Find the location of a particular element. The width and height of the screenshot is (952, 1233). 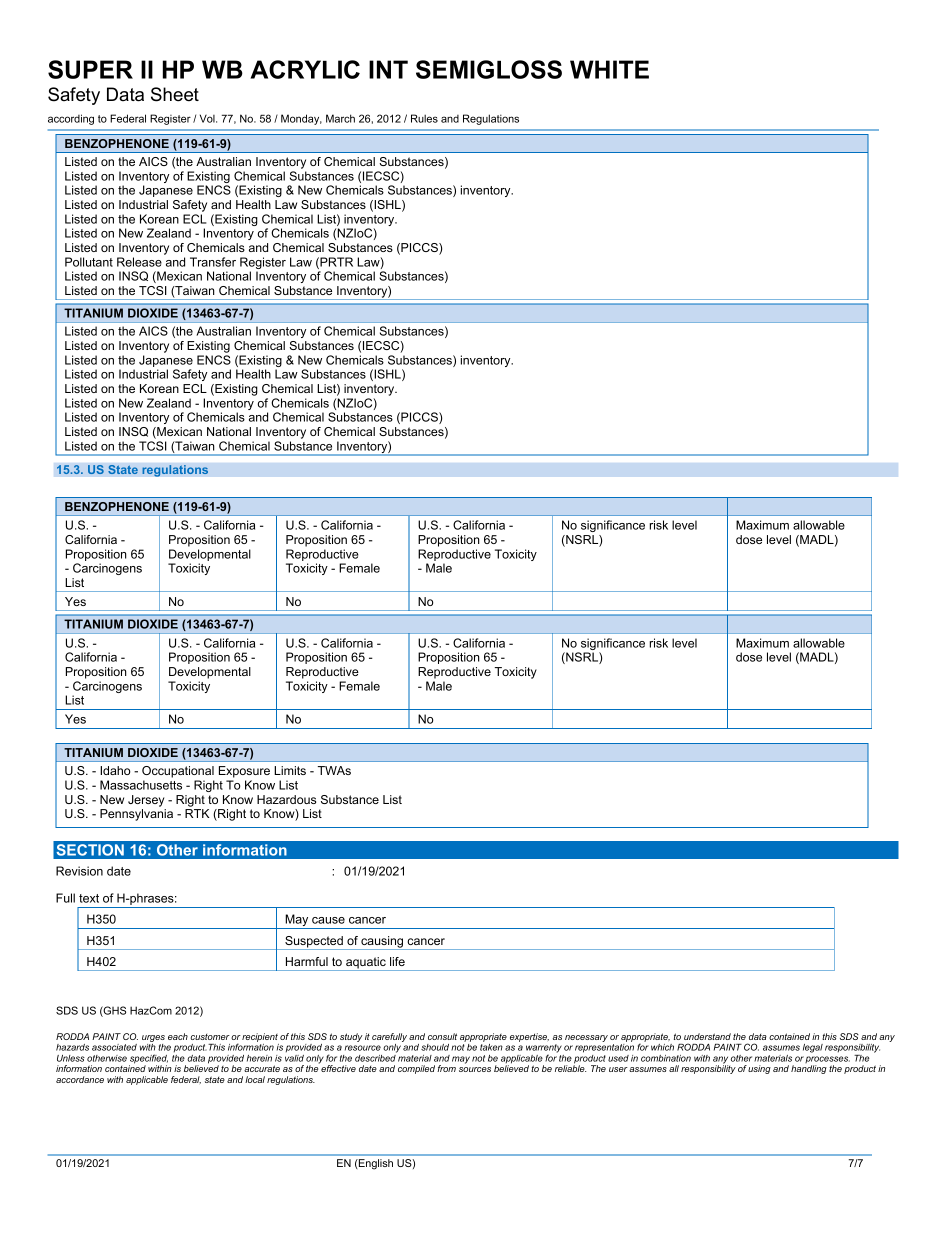

Transfer is located at coordinates (213, 262).
